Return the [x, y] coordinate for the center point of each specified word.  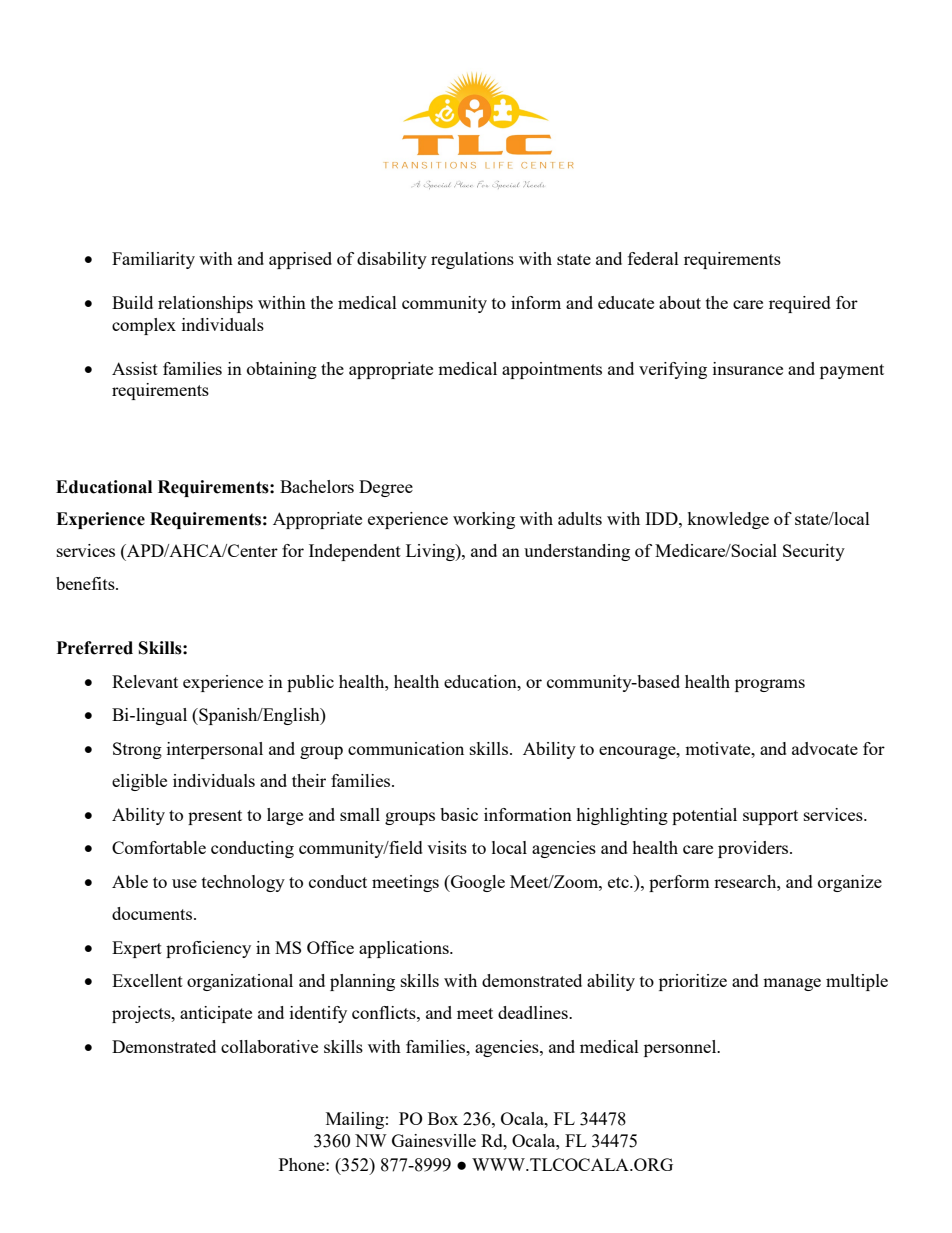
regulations [472, 260]
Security [814, 552]
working [484, 520]
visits [447, 847]
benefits [86, 583]
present [215, 817]
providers [754, 849]
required [800, 304]
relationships [205, 304]
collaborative [269, 1046]
